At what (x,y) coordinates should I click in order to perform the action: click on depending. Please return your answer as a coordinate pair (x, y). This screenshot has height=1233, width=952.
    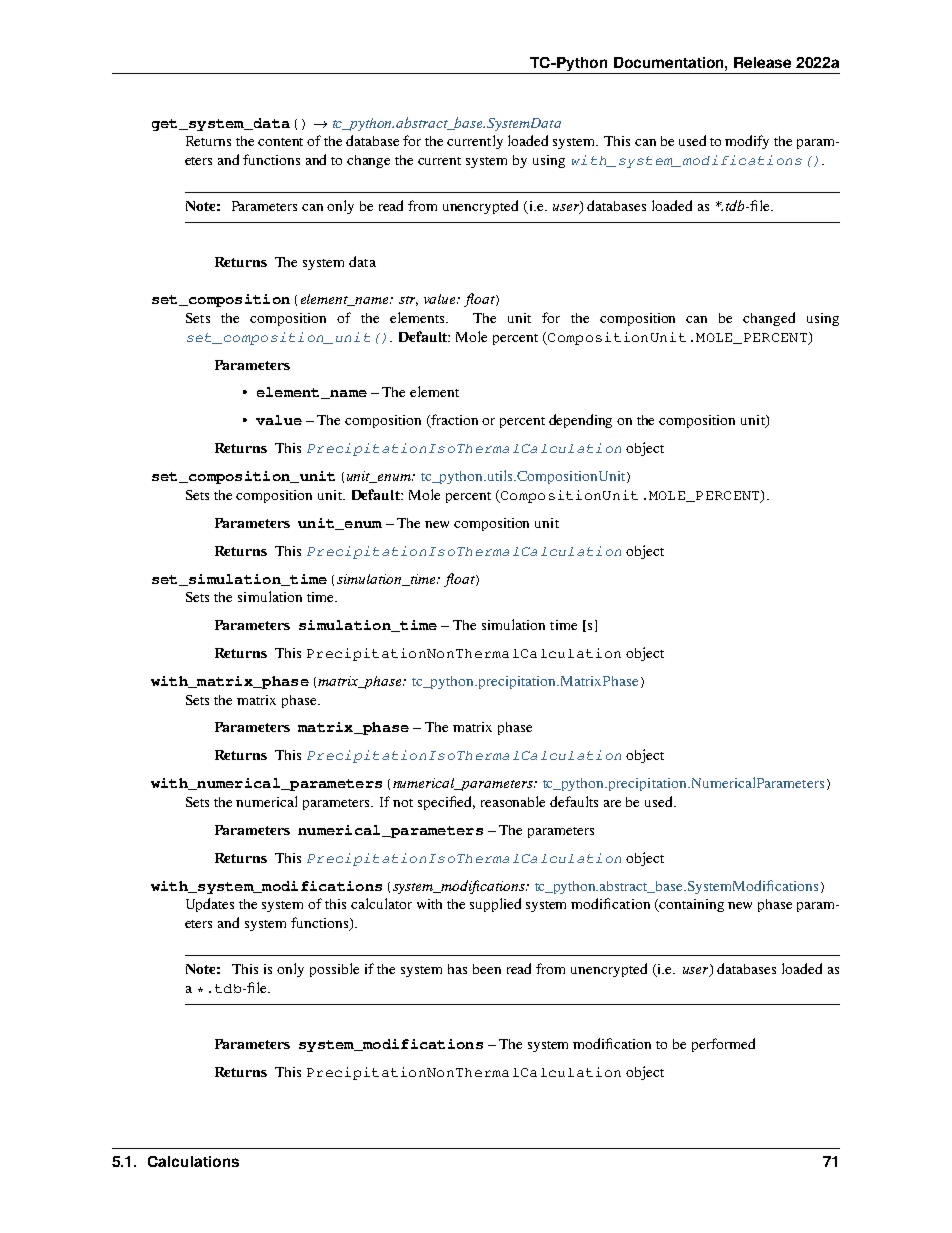
    Looking at the image, I should click on (580, 421).
